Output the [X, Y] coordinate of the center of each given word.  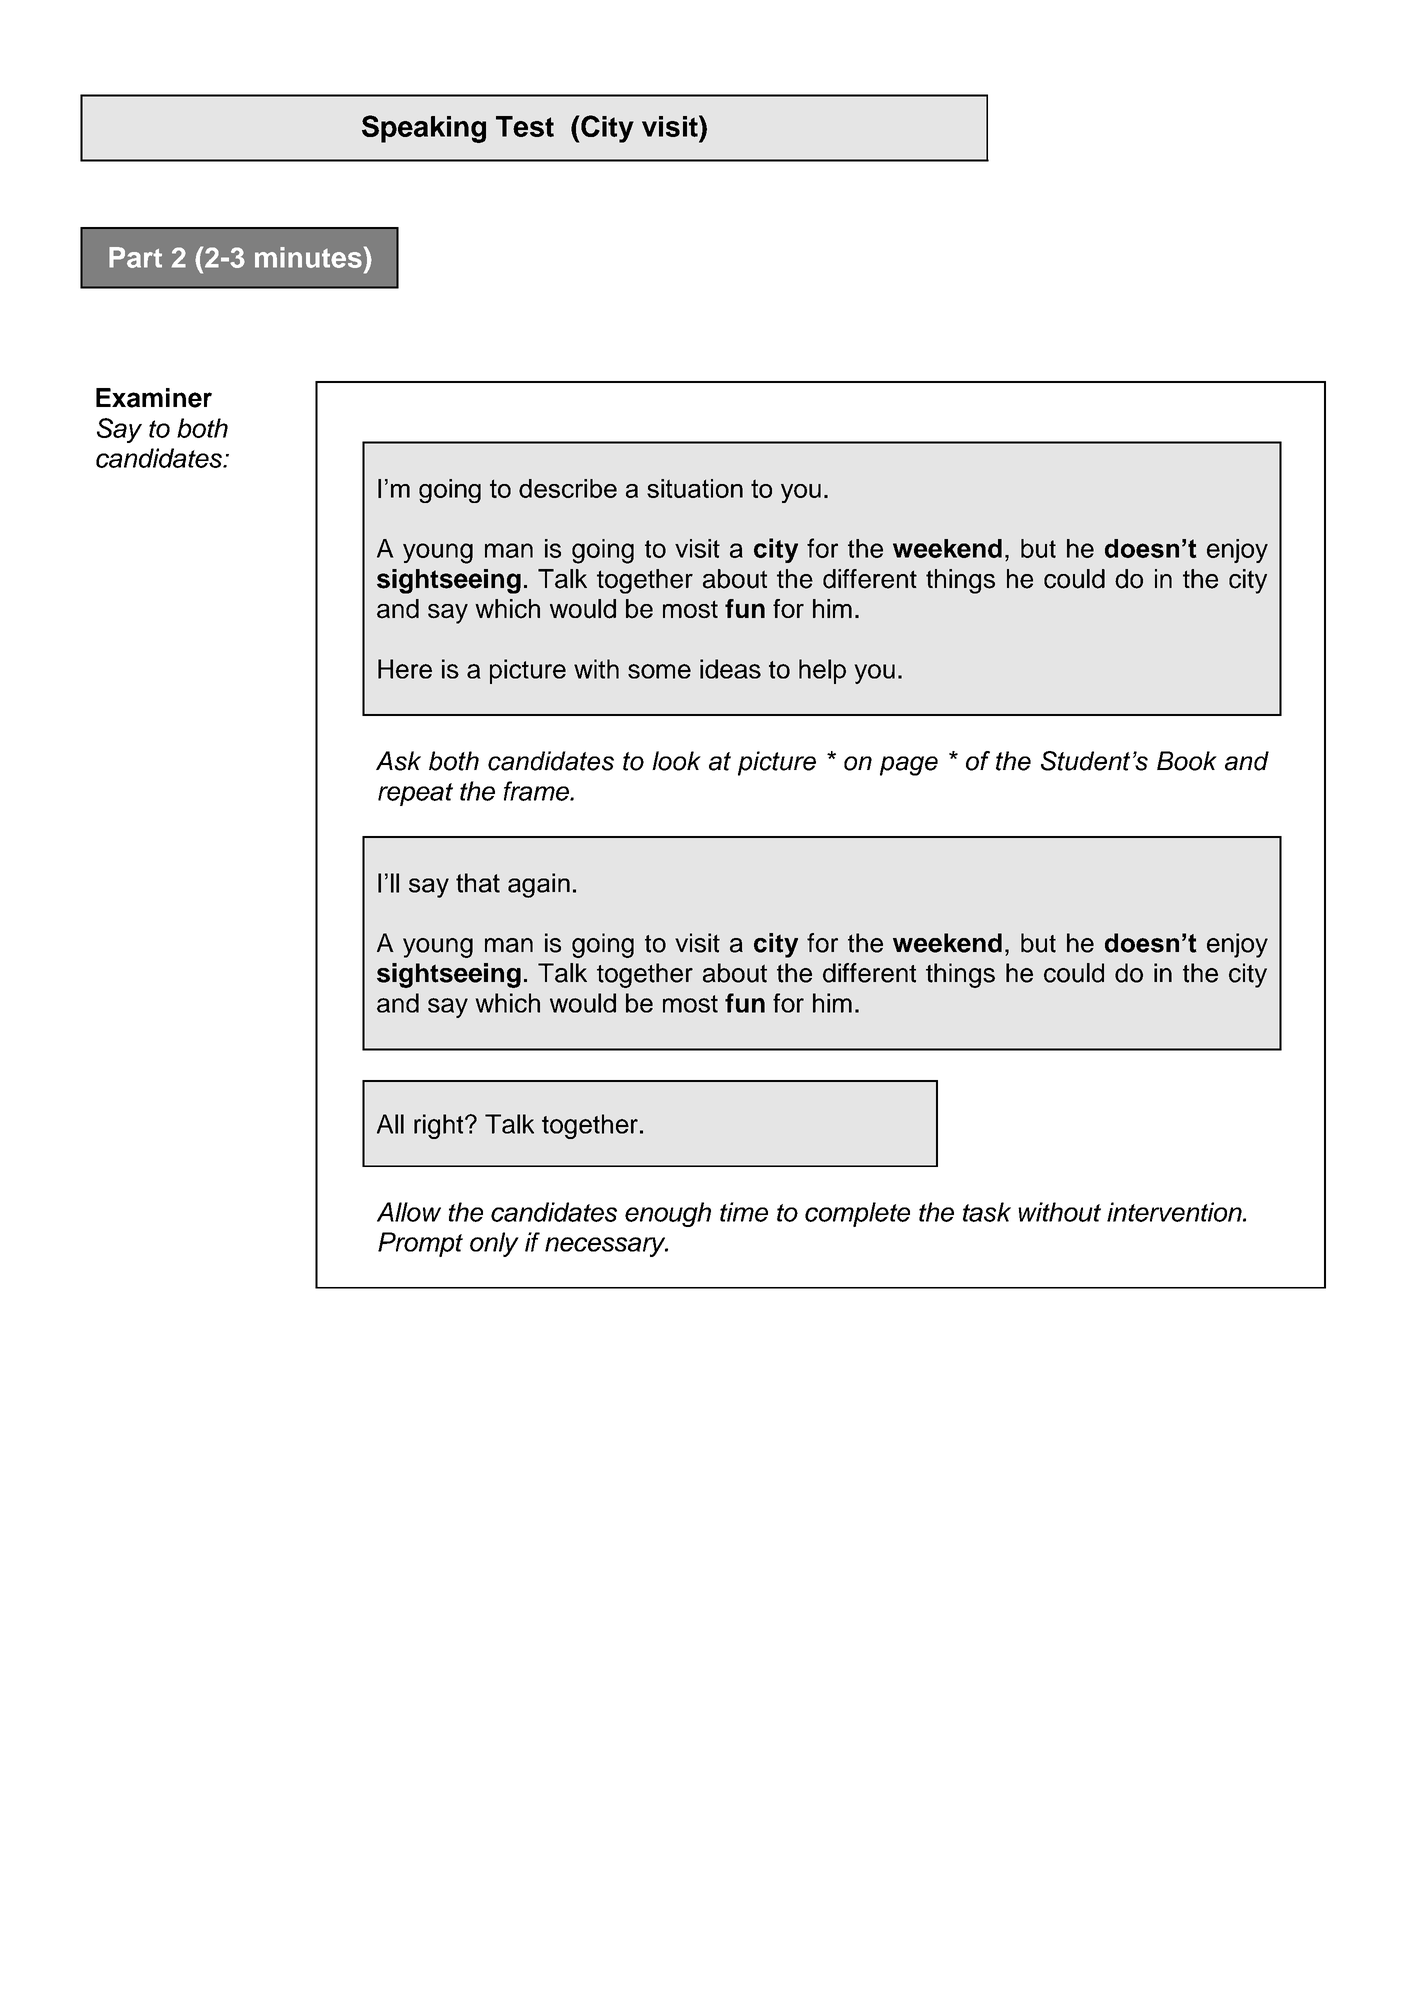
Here [405, 669]
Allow [409, 1212]
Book [1187, 761]
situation [695, 488]
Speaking [424, 129]
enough [668, 1214]
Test [525, 126]
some [659, 671]
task [987, 1212]
